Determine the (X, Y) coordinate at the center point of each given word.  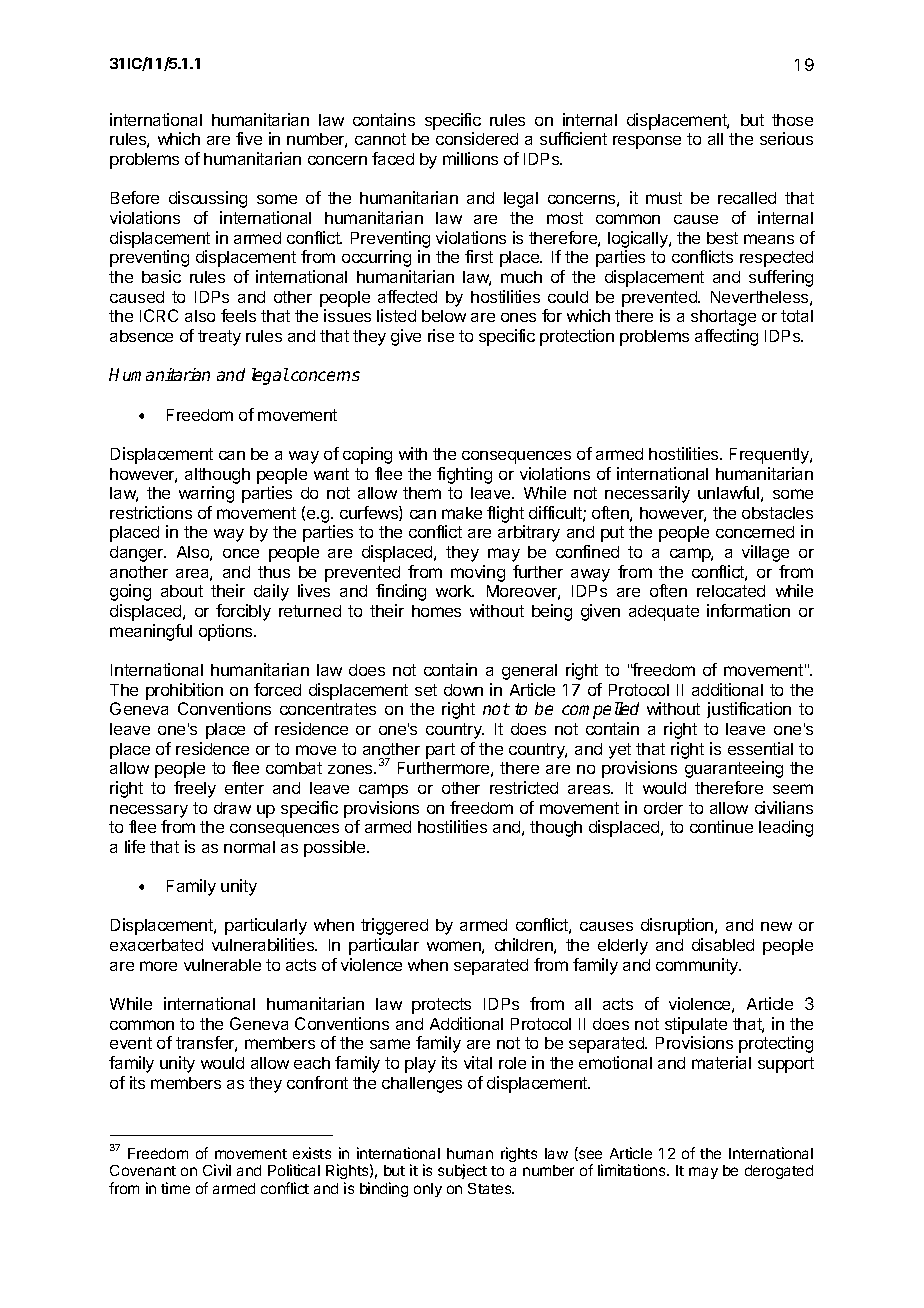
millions (470, 158)
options (227, 632)
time (175, 1188)
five (249, 138)
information (748, 610)
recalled (747, 198)
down (463, 690)
